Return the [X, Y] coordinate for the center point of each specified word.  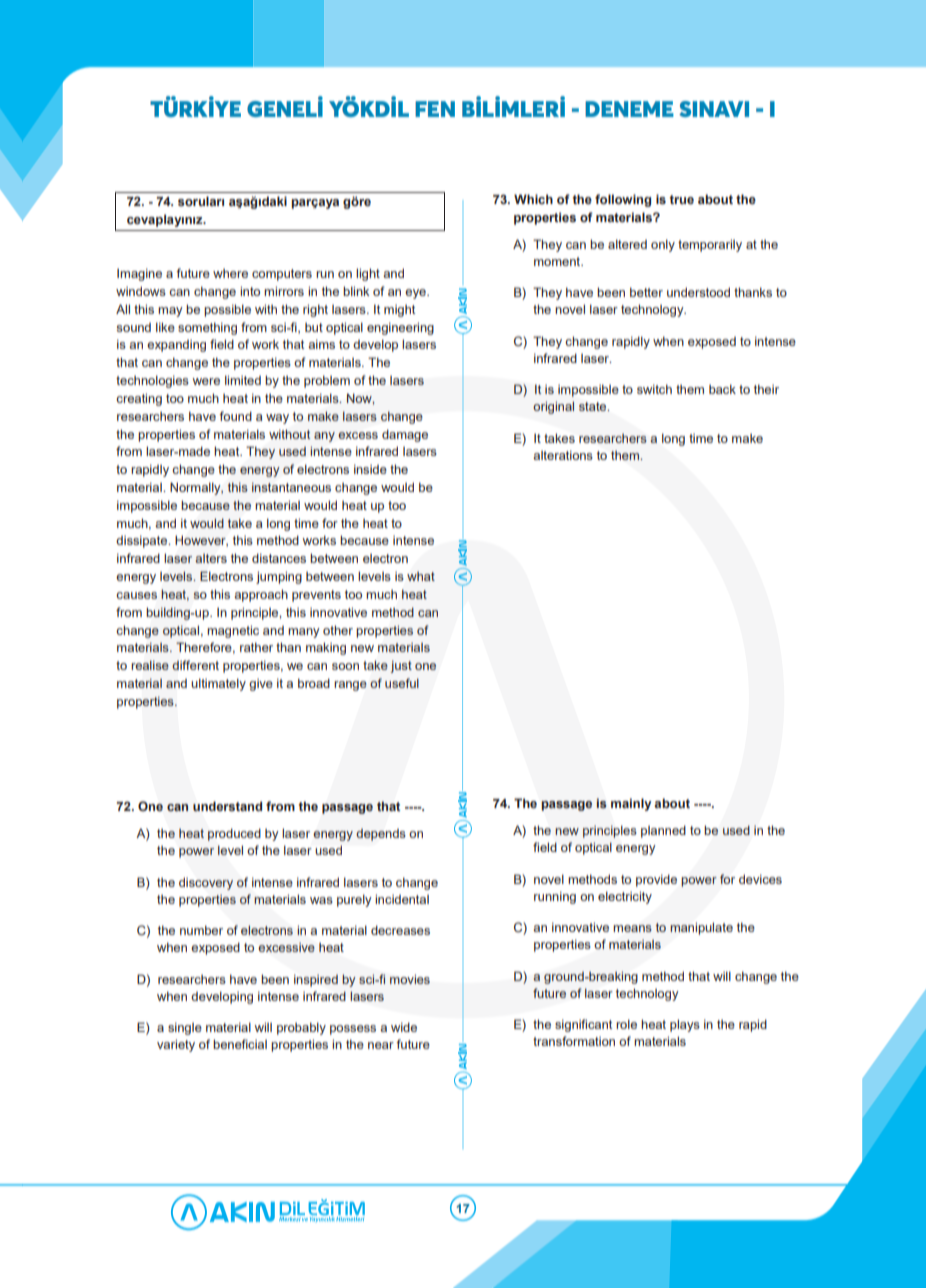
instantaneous [291, 487]
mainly [631, 804]
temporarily [710, 245]
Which [533, 199]
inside [370, 469]
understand [227, 806]
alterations [563, 455]
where [230, 273]
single [185, 1028]
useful [402, 683]
